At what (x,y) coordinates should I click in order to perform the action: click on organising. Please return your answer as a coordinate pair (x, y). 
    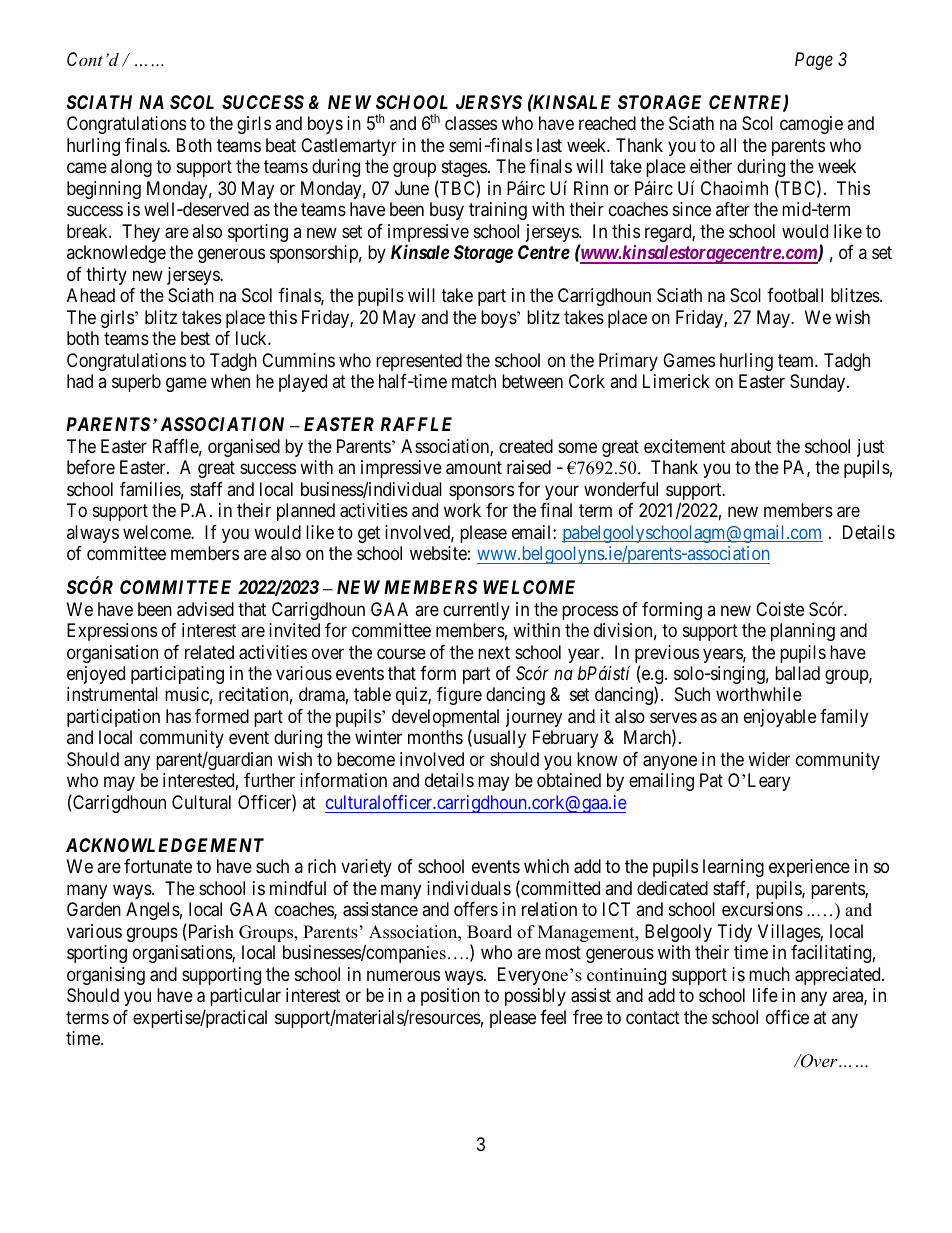
    Looking at the image, I should click on (106, 976).
